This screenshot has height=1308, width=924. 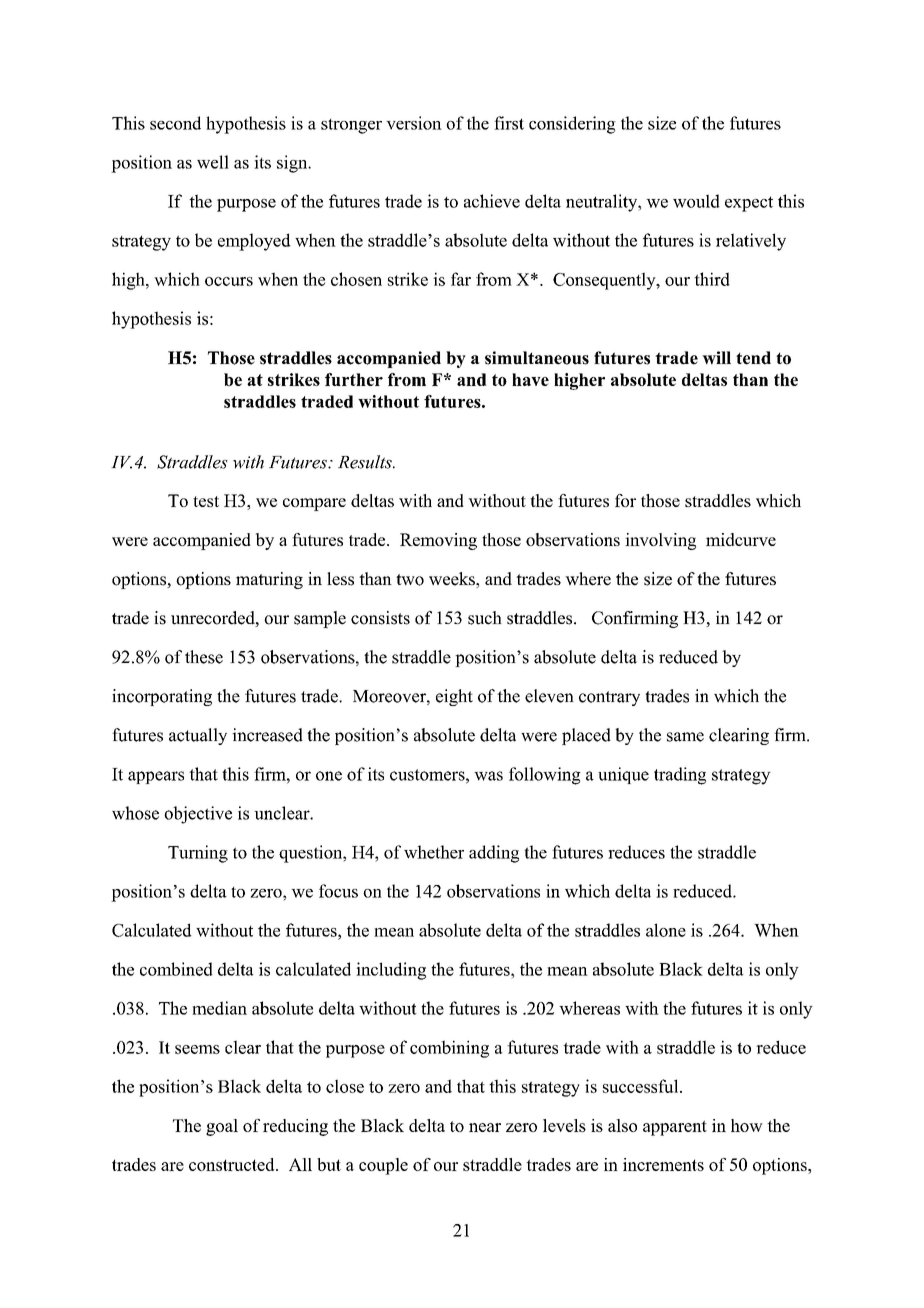 What do you see at coordinates (609, 698) in the screenshot?
I see `contrary` at bounding box center [609, 698].
